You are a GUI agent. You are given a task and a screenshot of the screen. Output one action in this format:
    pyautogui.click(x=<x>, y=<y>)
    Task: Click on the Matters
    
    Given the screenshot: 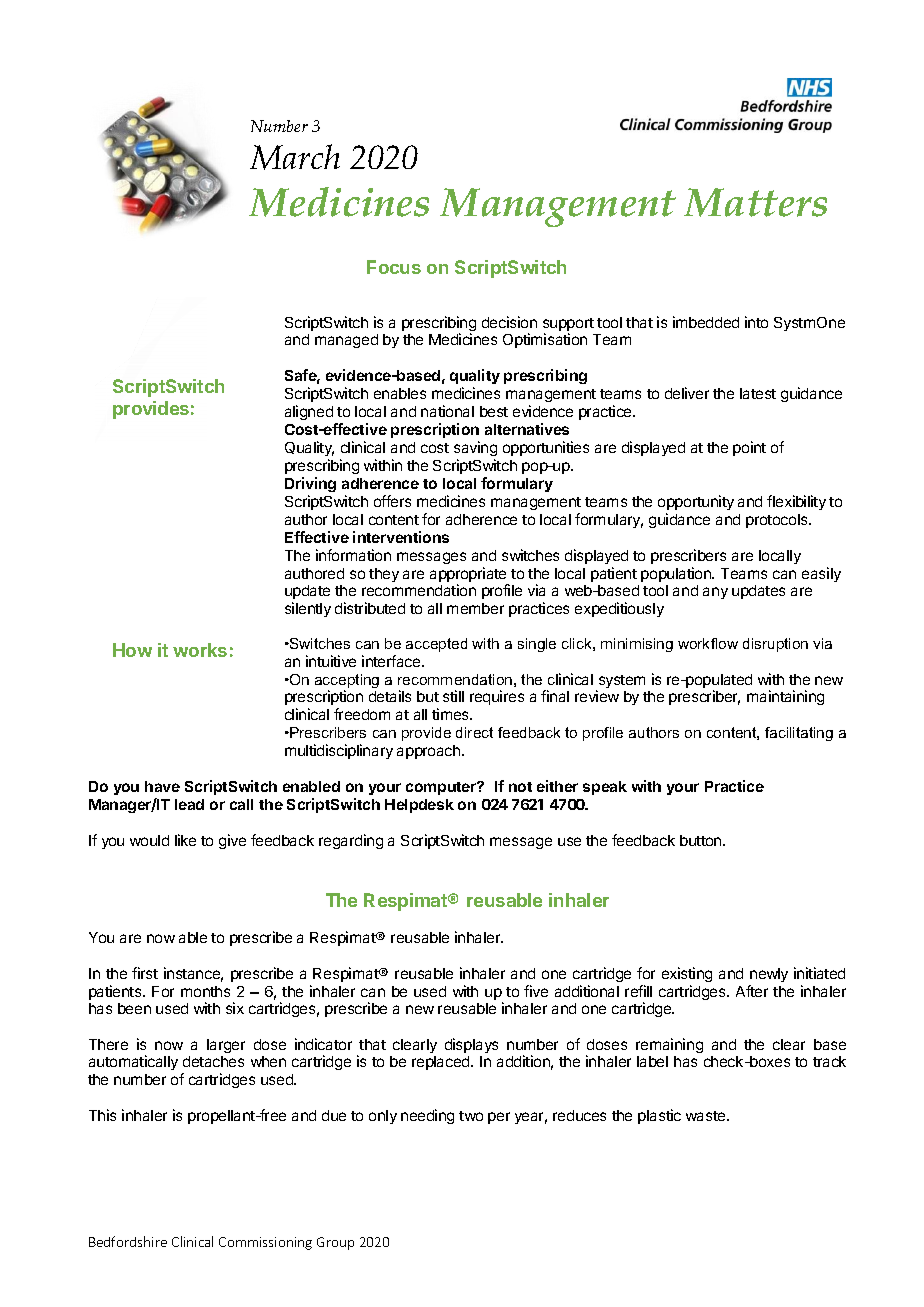 What is the action you would take?
    pyautogui.click(x=755, y=202)
